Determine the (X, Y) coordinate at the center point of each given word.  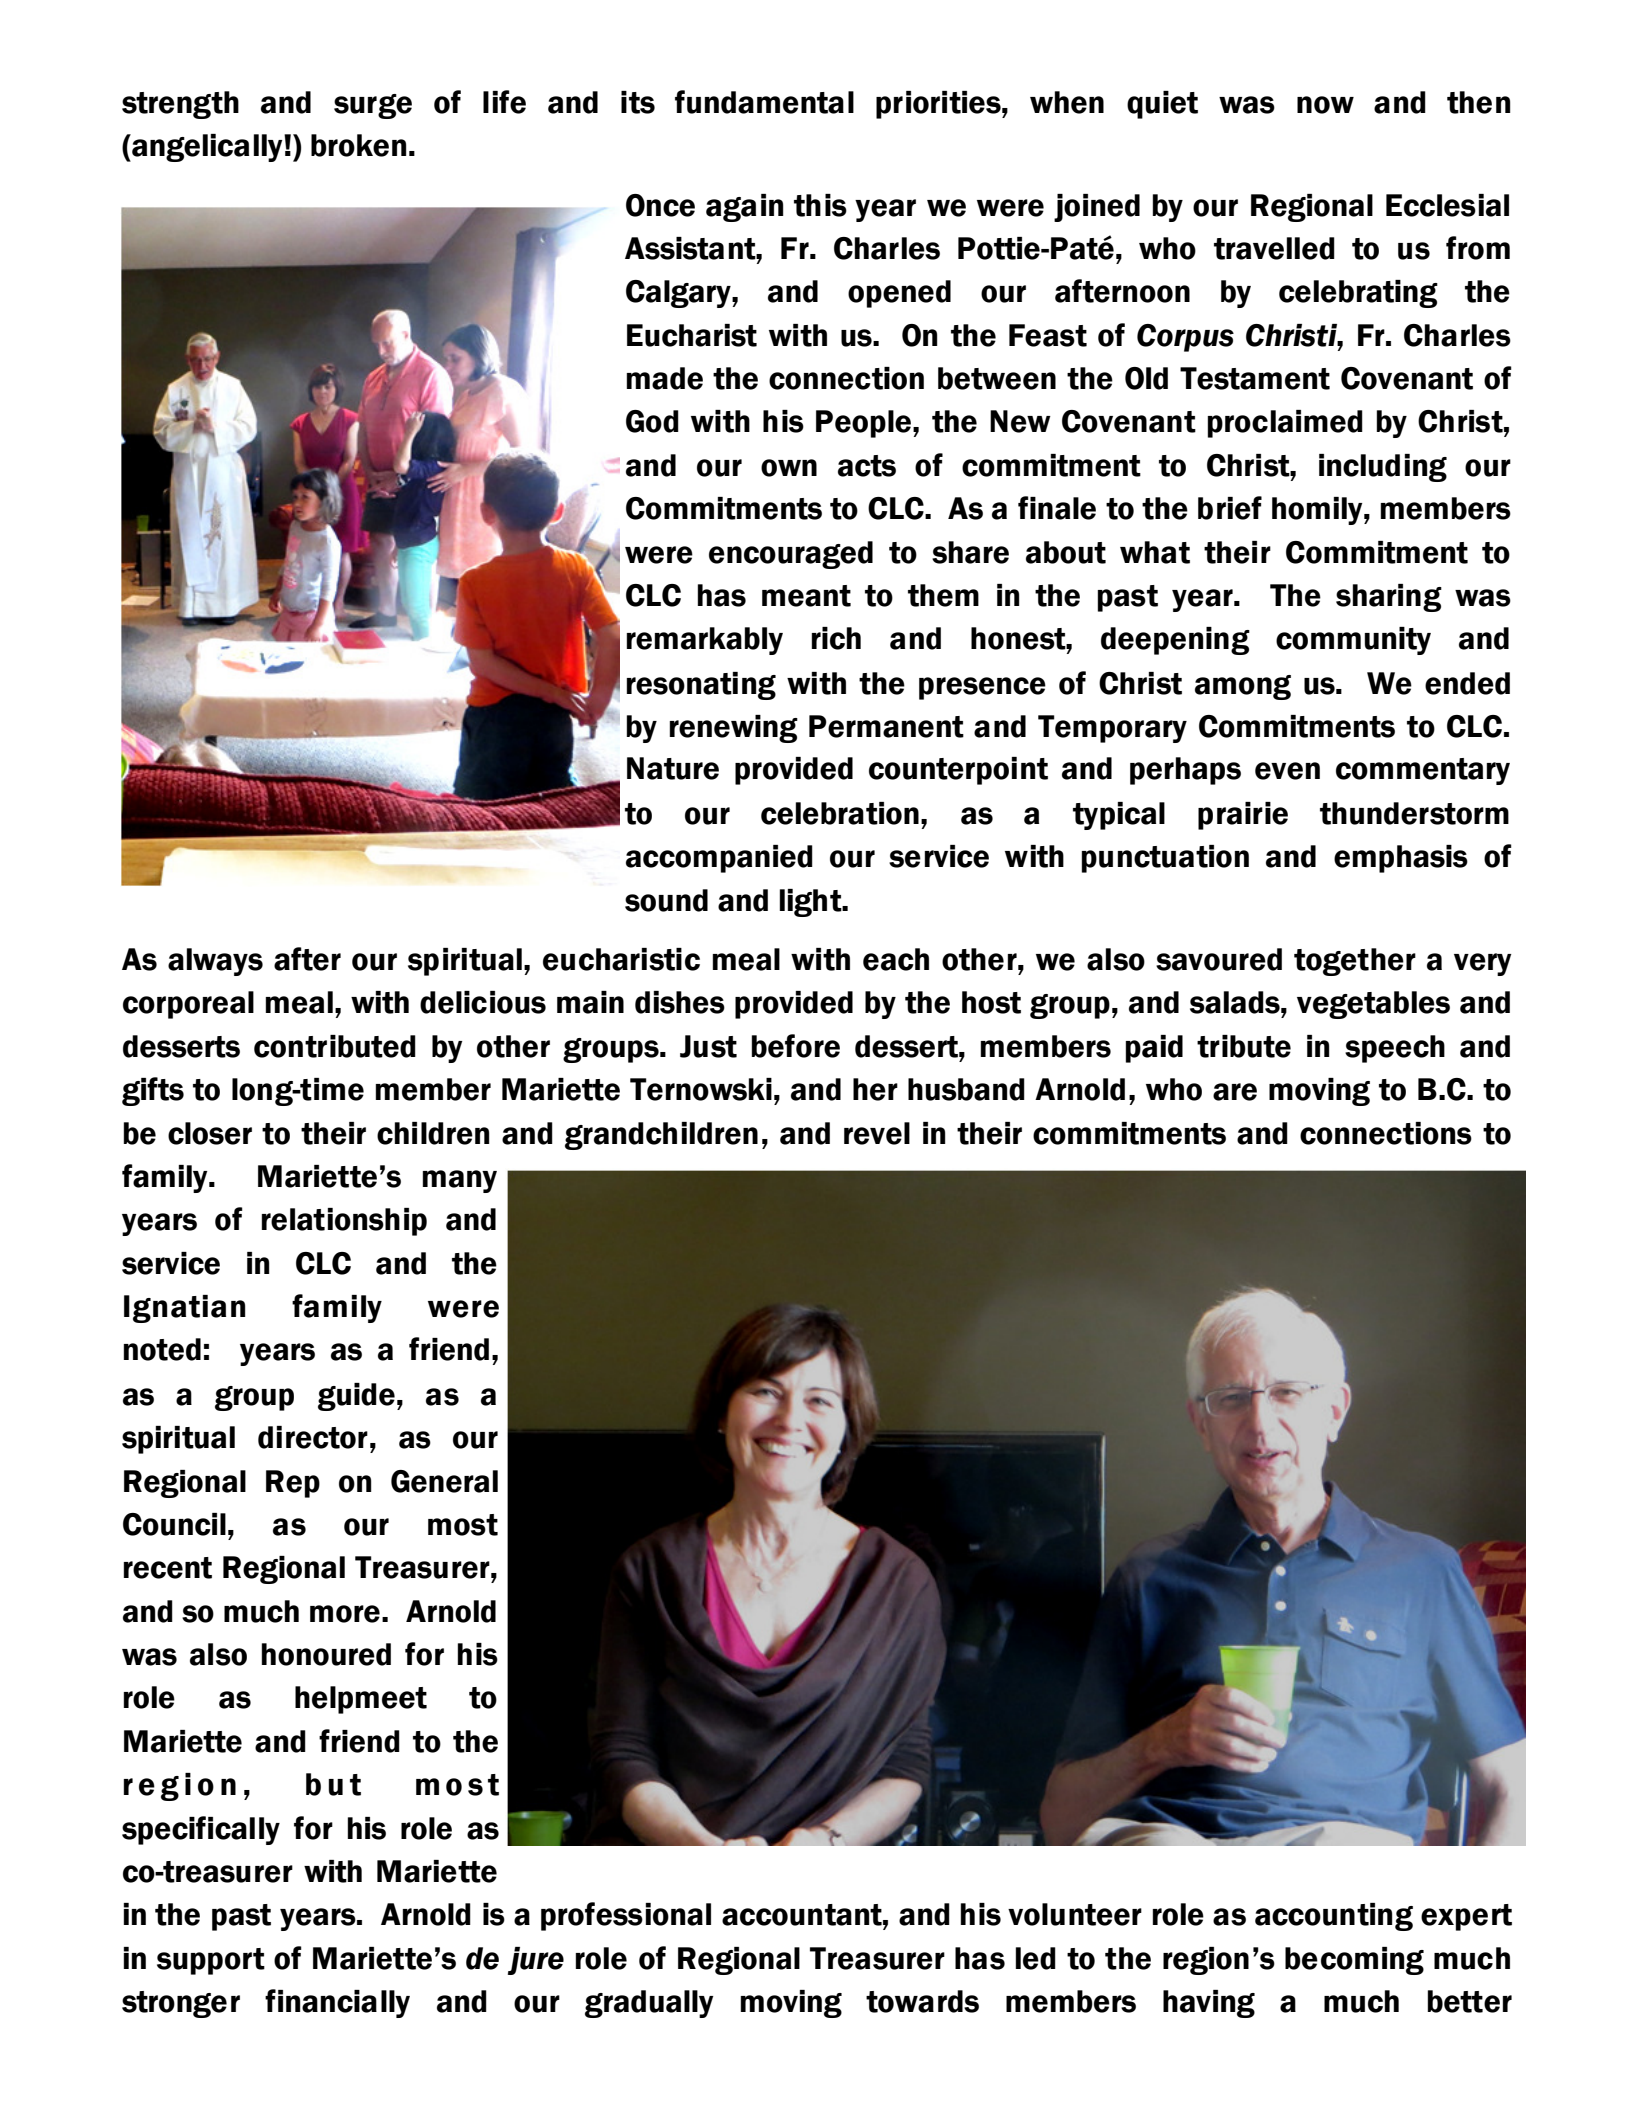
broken (359, 145)
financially (337, 2003)
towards (922, 2001)
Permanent (886, 726)
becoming (1354, 1961)
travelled (1274, 248)
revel (877, 1133)
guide (356, 1397)
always (215, 962)
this (820, 205)
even (1287, 771)
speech (1395, 1049)
